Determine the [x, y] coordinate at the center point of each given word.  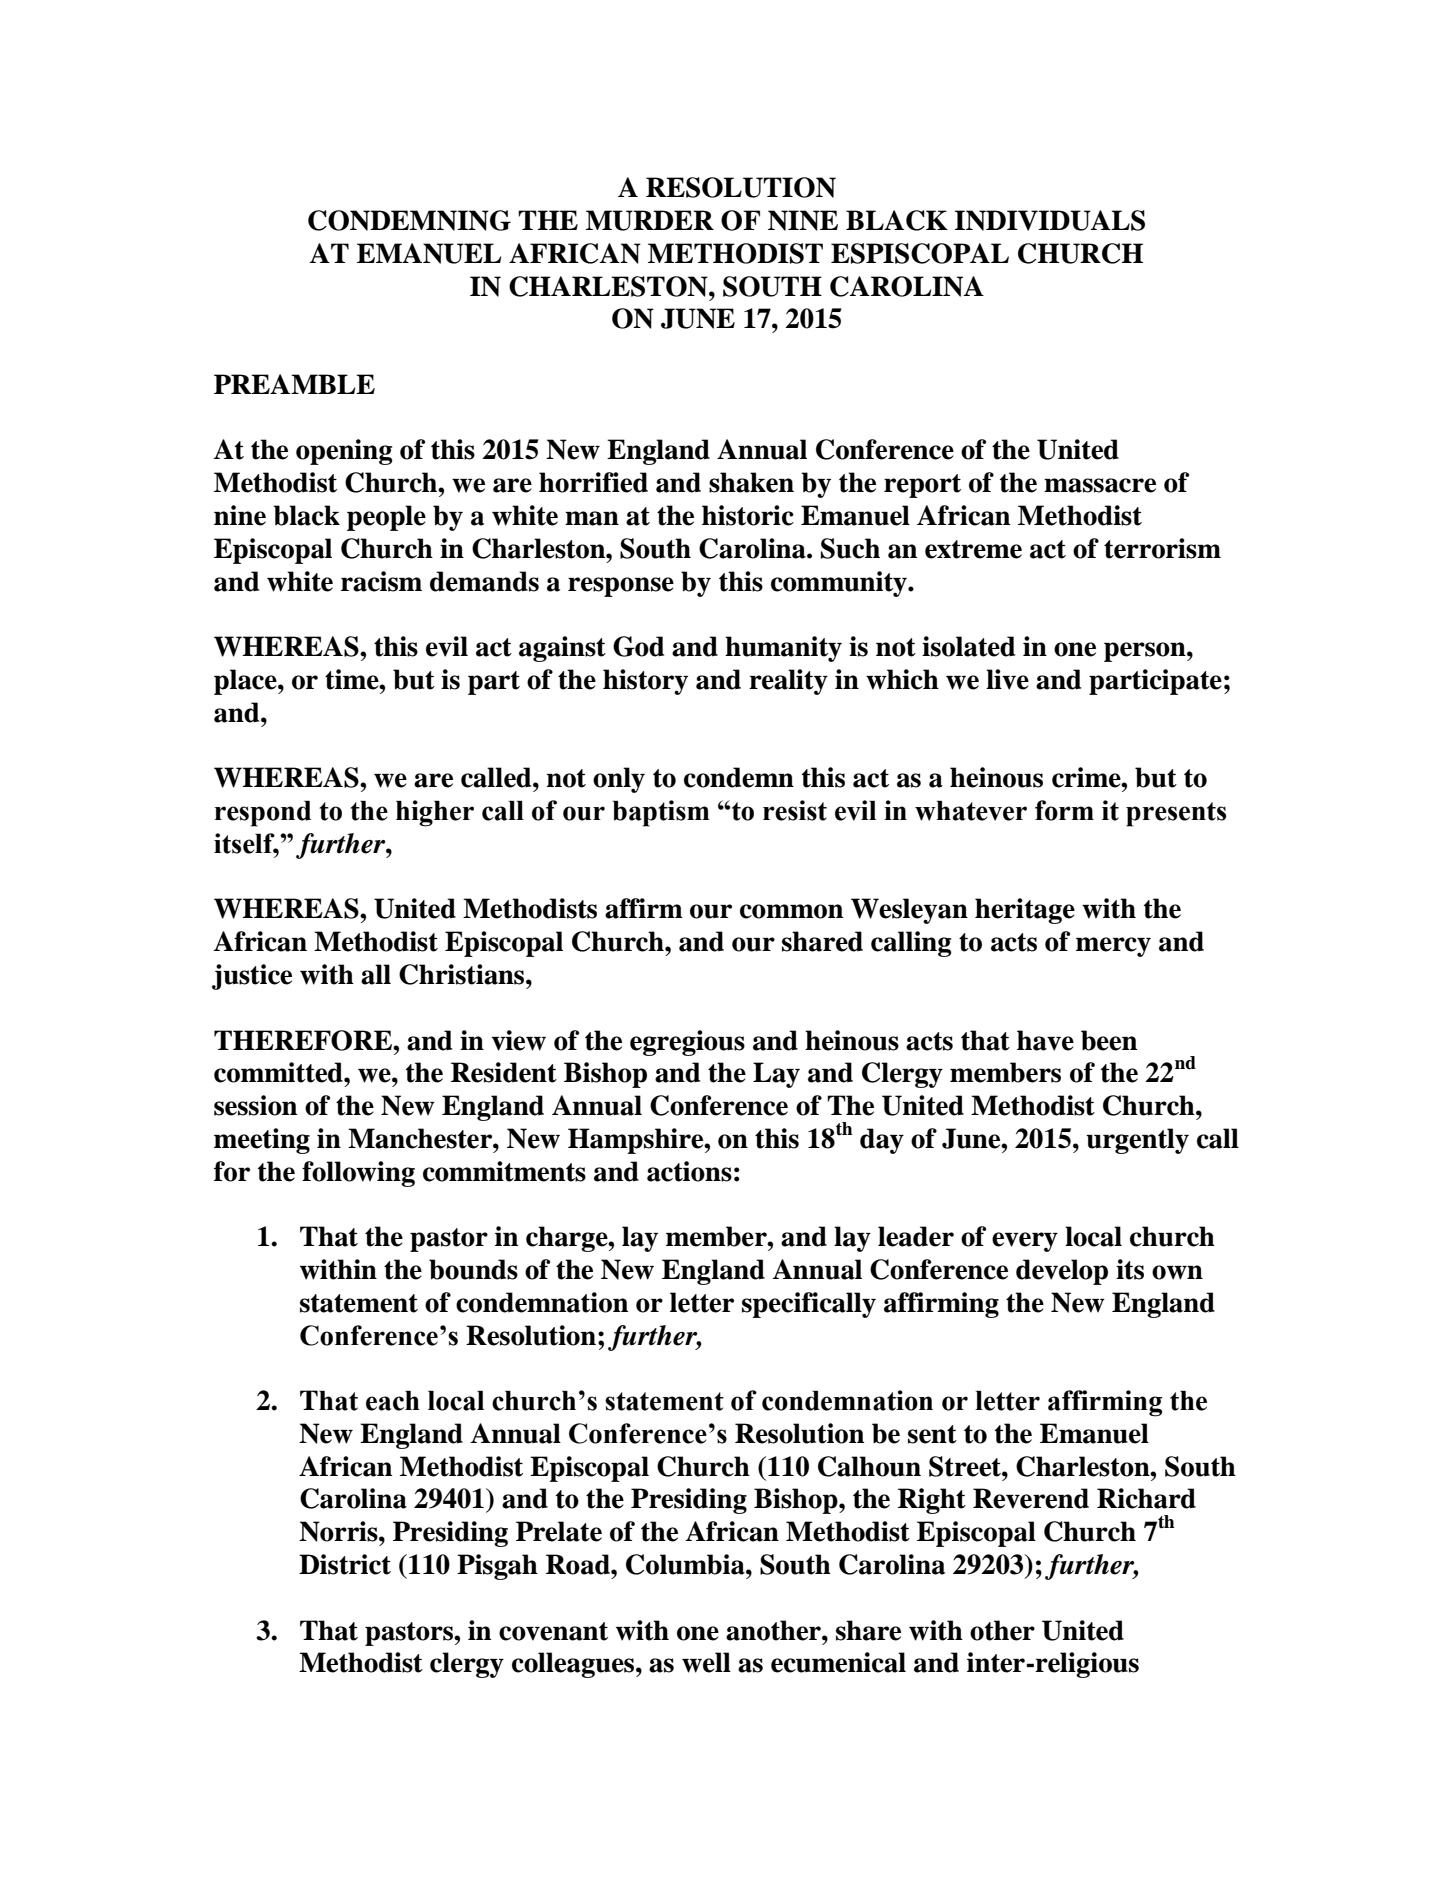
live [1007, 679]
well [706, 1662]
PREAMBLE [294, 384]
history [645, 682]
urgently [1137, 1141]
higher [435, 813]
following [358, 1174]
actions [689, 1171]
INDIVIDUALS [1049, 220]
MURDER [650, 220]
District [345, 1564]
